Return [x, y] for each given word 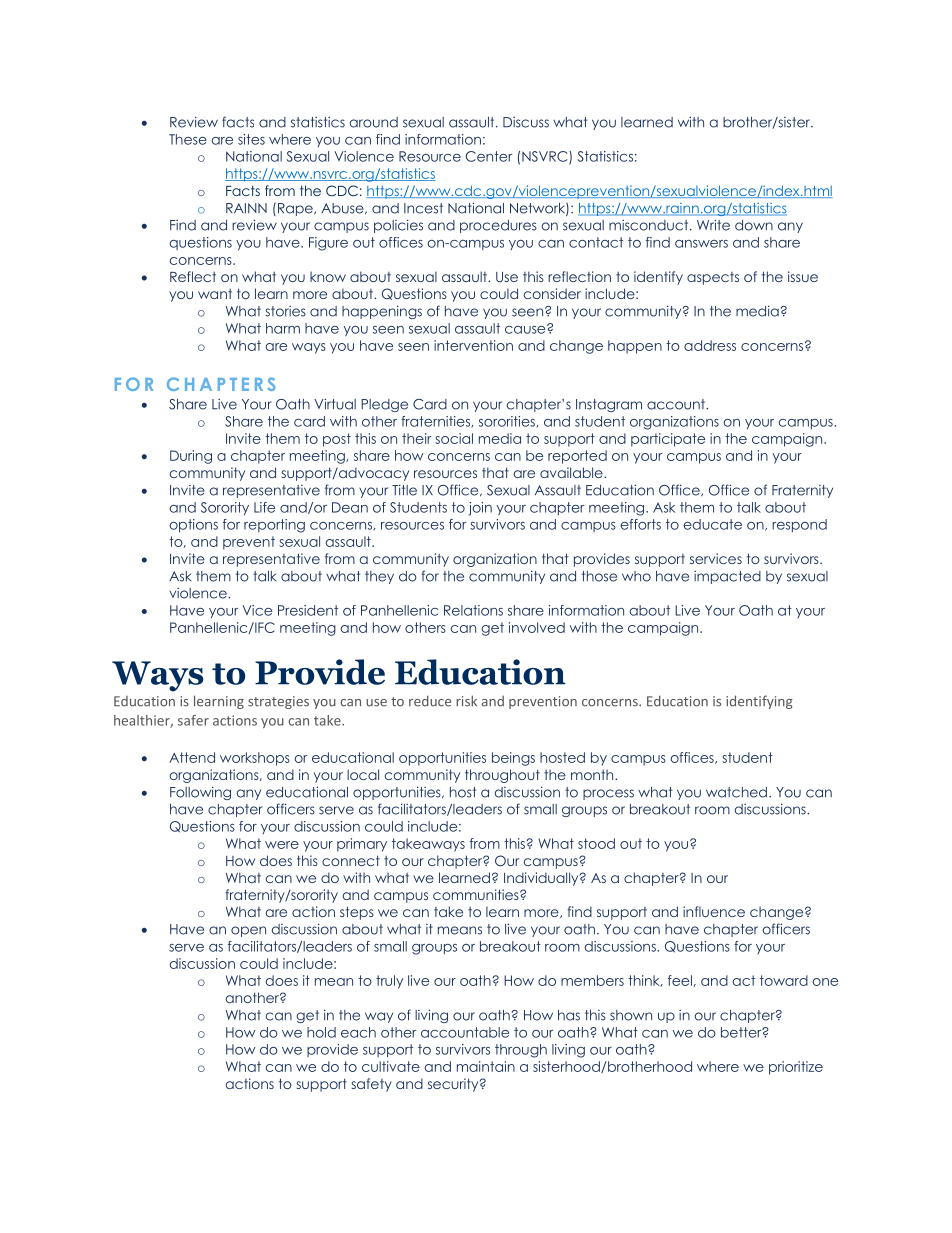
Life [264, 507]
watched [736, 792]
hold [321, 1032]
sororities [508, 422]
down [754, 225]
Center [489, 156]
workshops [255, 759]
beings [513, 759]
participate [668, 440]
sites [251, 139]
